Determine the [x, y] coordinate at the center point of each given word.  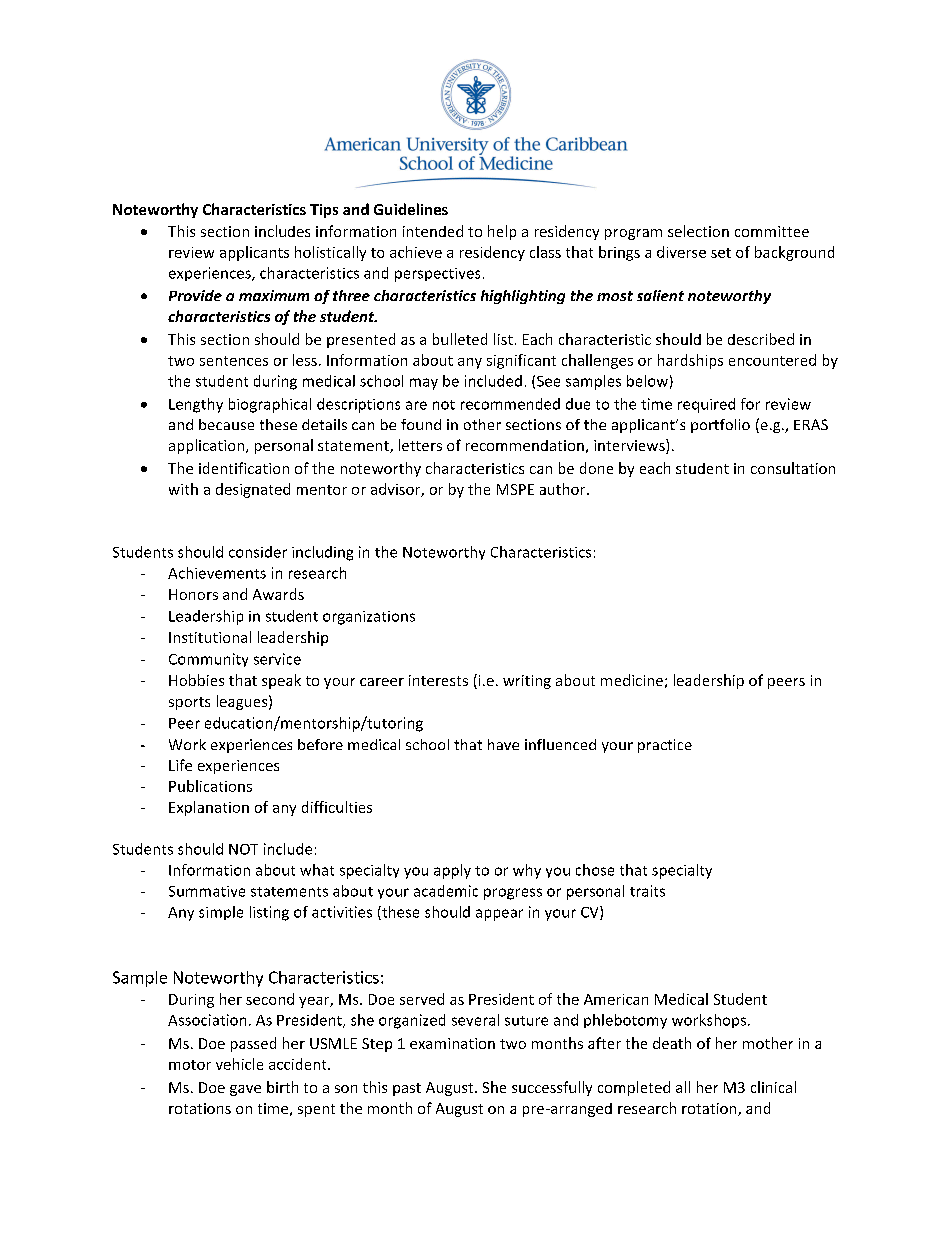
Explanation [209, 808]
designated [253, 490]
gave [245, 1090]
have [503, 744]
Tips [324, 211]
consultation [793, 468]
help [502, 232]
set [721, 253]
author [564, 489]
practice [665, 746]
